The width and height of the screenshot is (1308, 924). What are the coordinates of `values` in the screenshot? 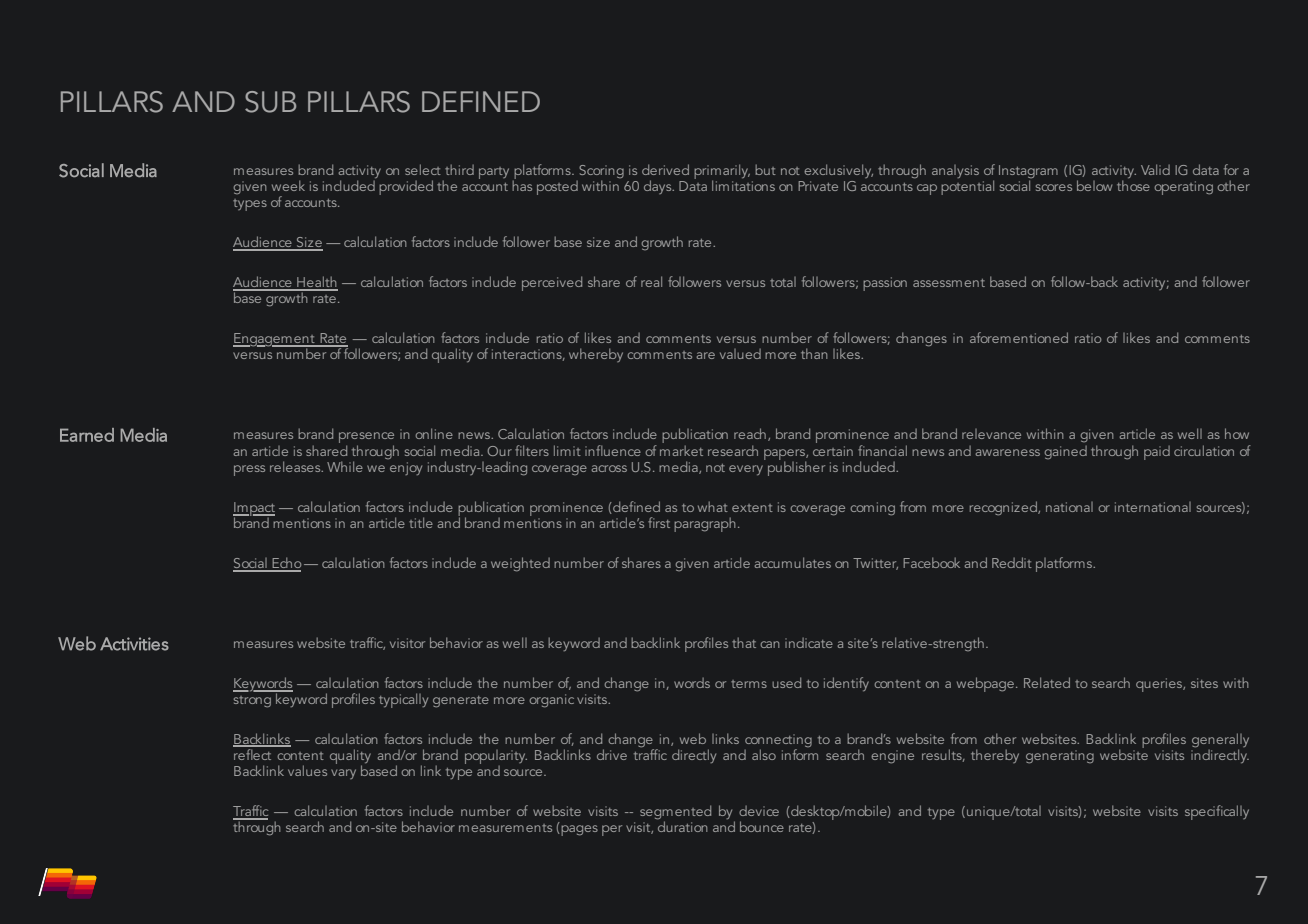 It's located at (307, 770).
